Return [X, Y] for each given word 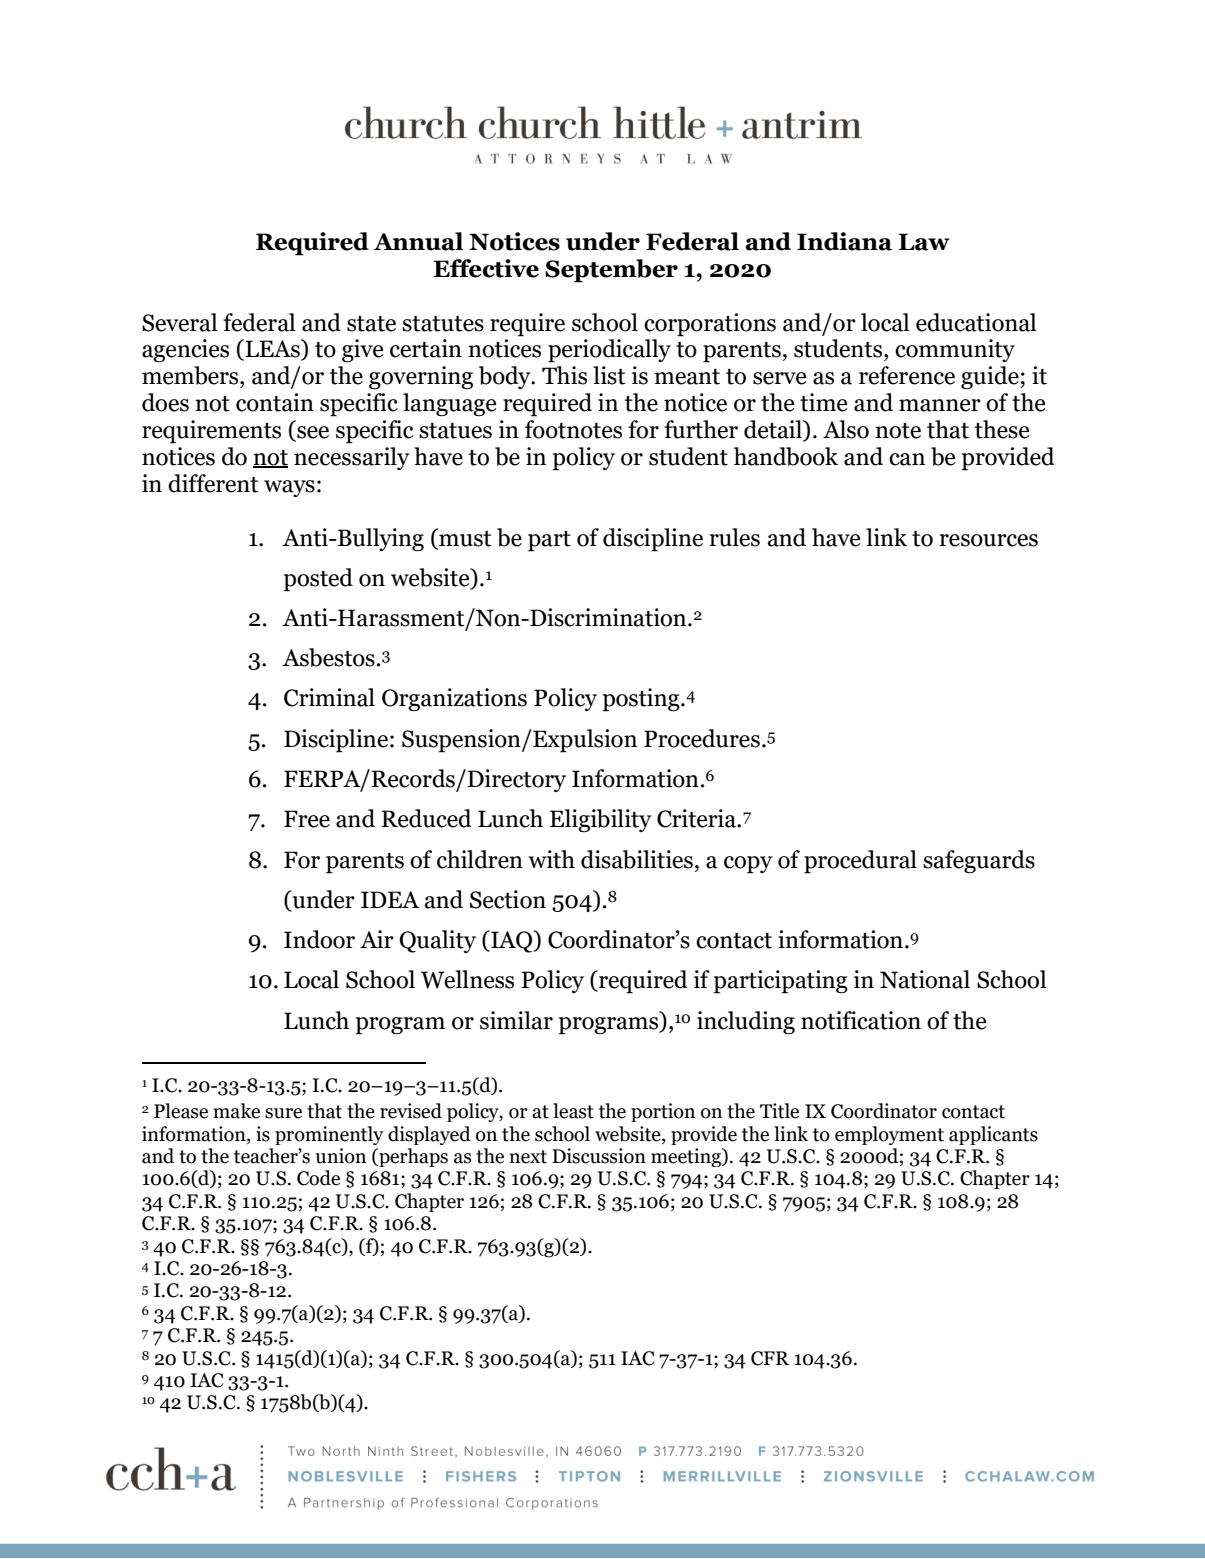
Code [318, 1178]
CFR [770, 1358]
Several [180, 322]
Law [923, 242]
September [611, 271]
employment [889, 1135]
